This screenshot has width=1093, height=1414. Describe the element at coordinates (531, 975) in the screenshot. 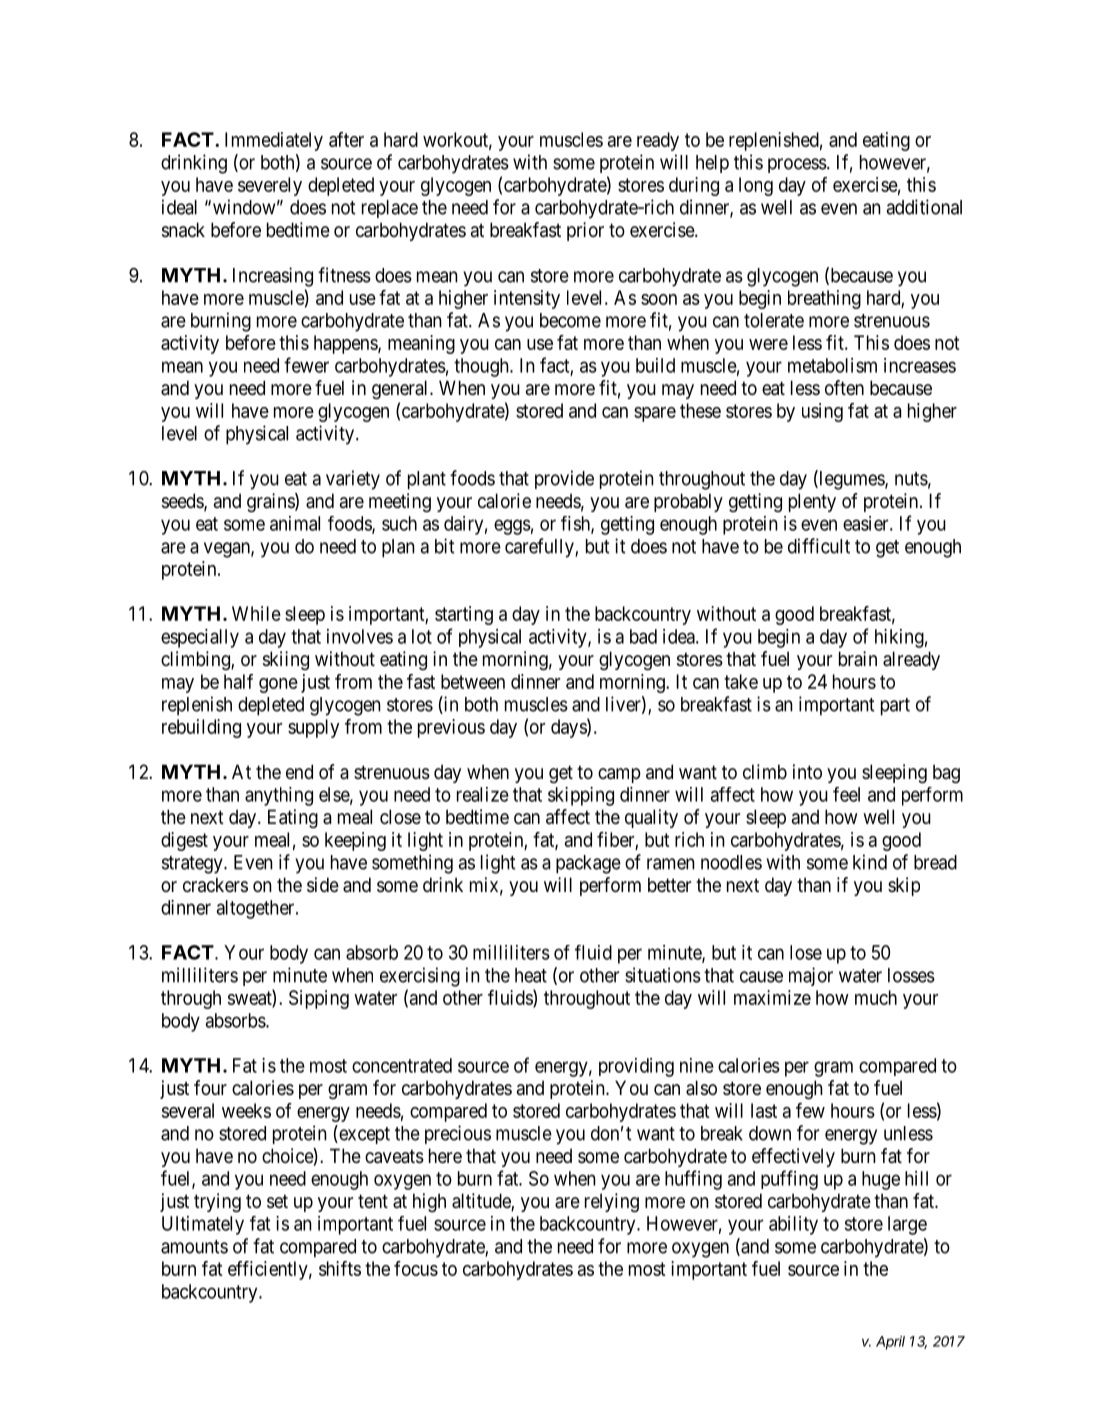

I see `heat` at that location.
